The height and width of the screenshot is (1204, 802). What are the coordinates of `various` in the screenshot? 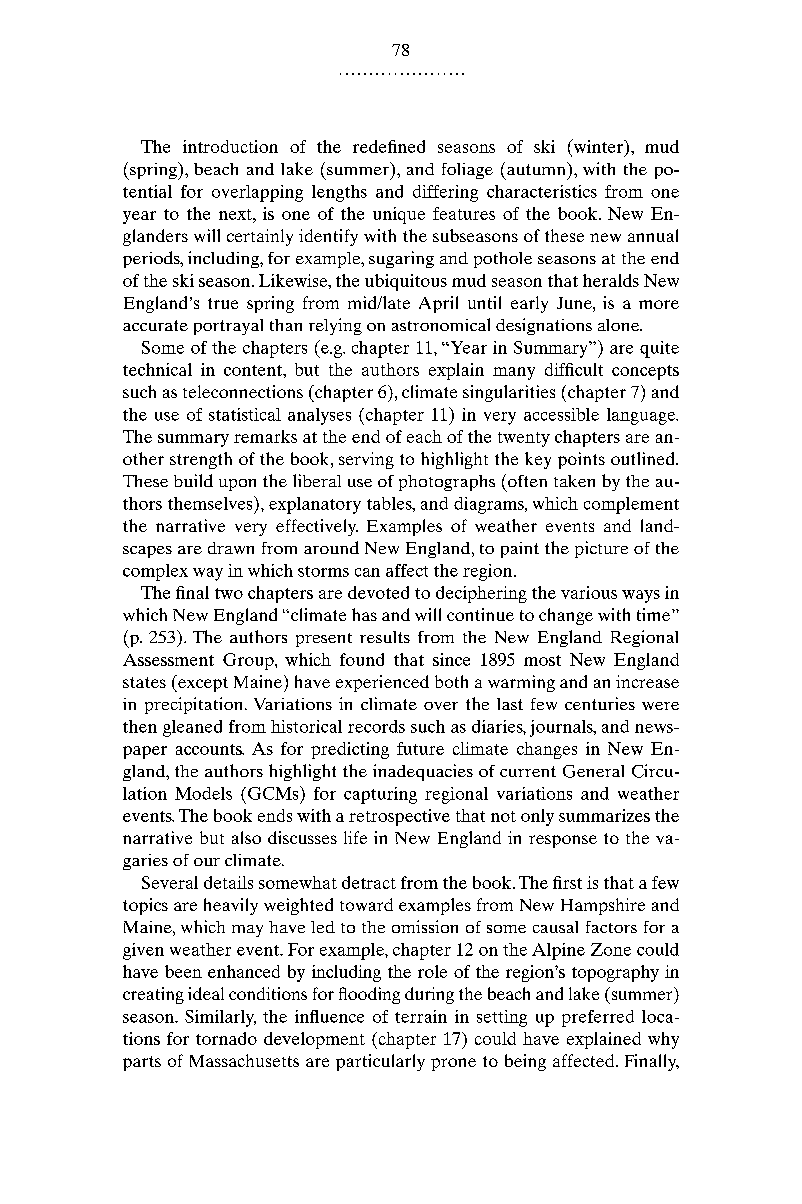 It's located at (589, 592).
